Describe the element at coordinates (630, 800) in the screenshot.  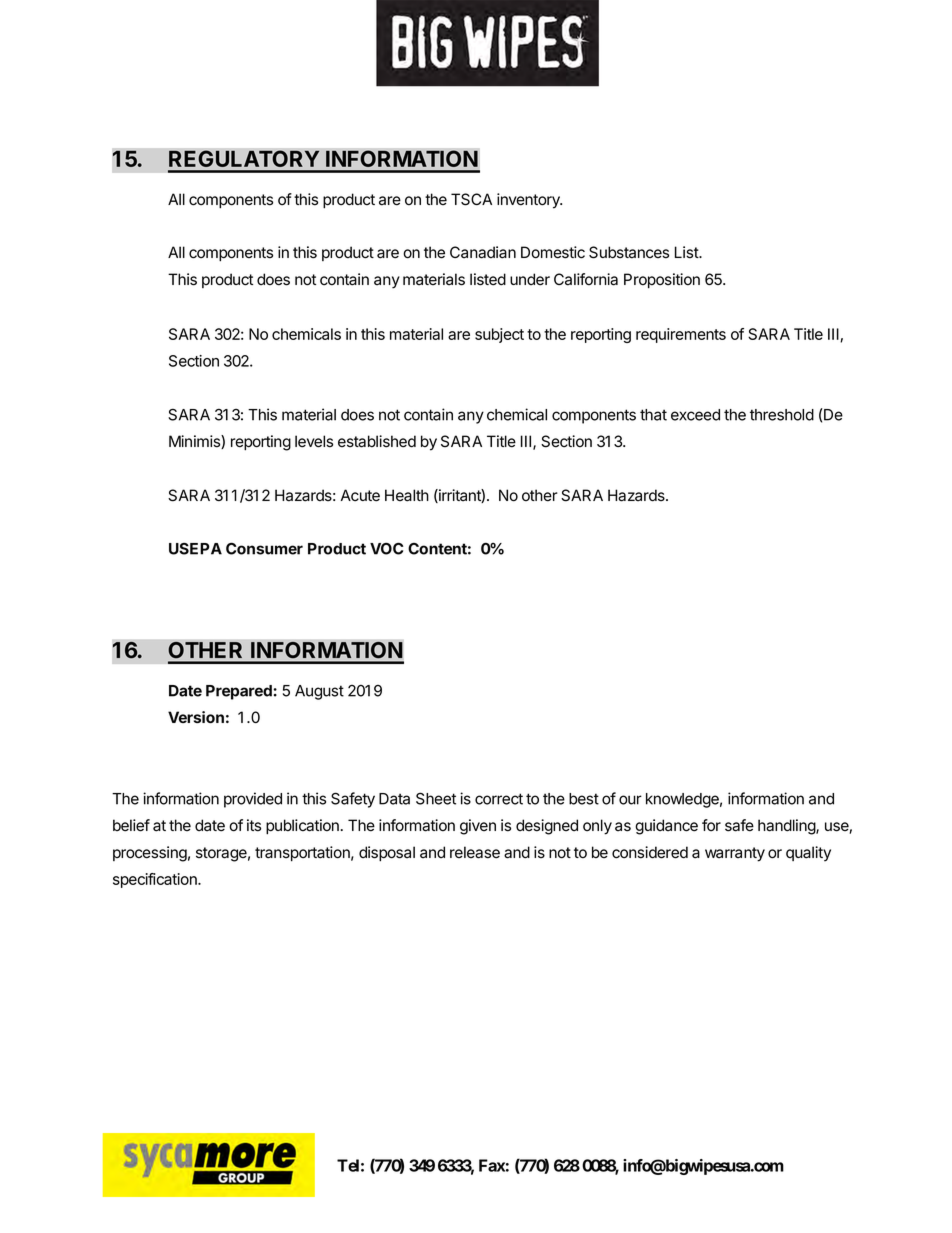
I see `our` at that location.
